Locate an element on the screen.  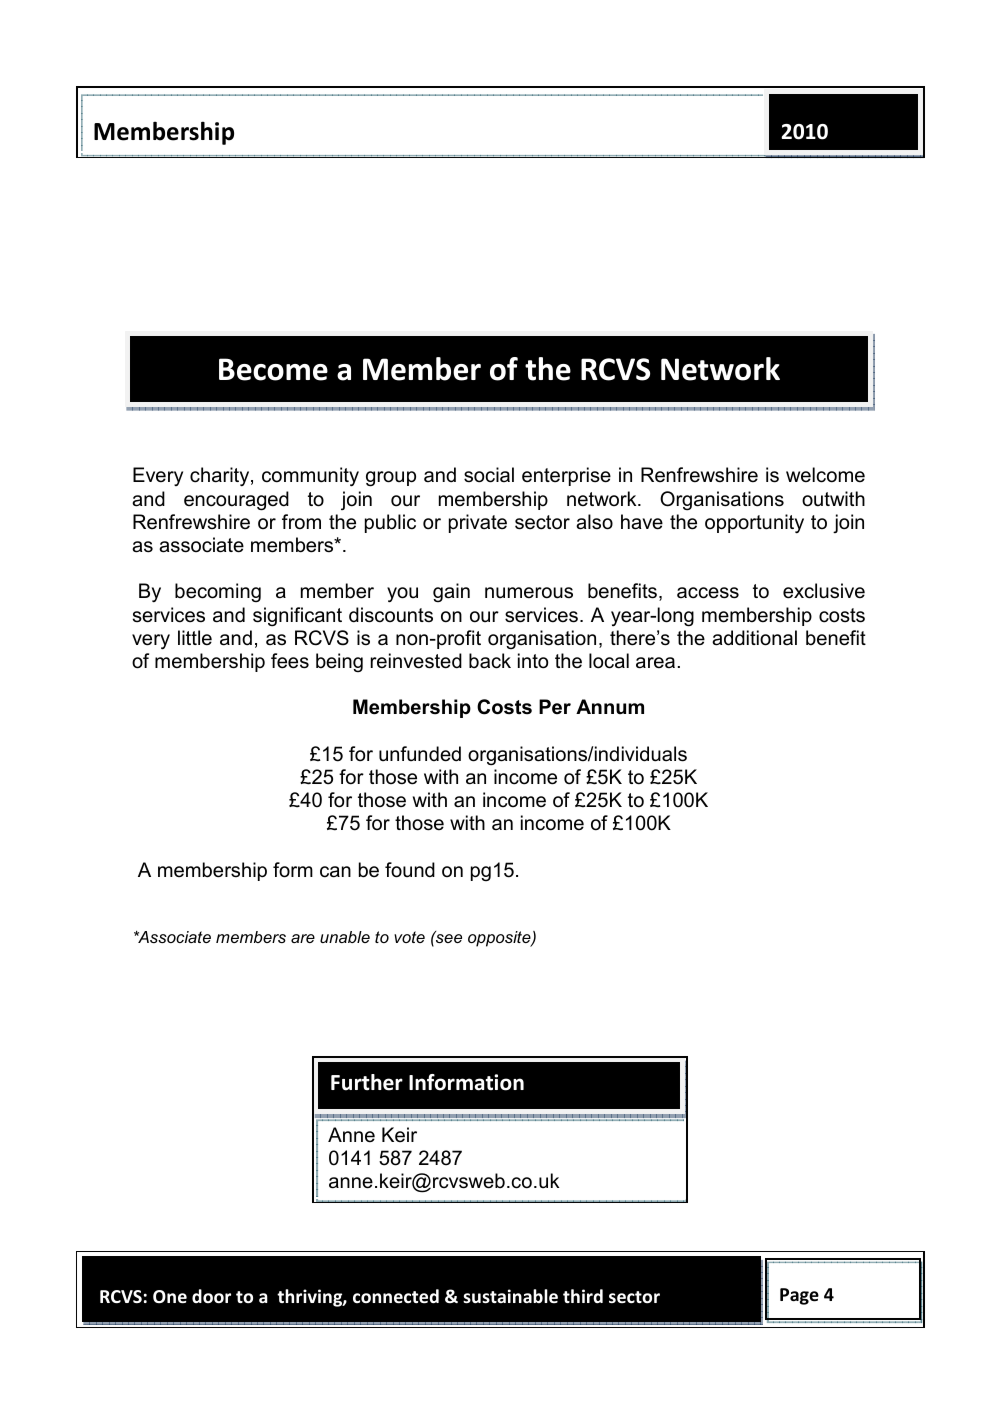
door is located at coordinates (211, 1296).
